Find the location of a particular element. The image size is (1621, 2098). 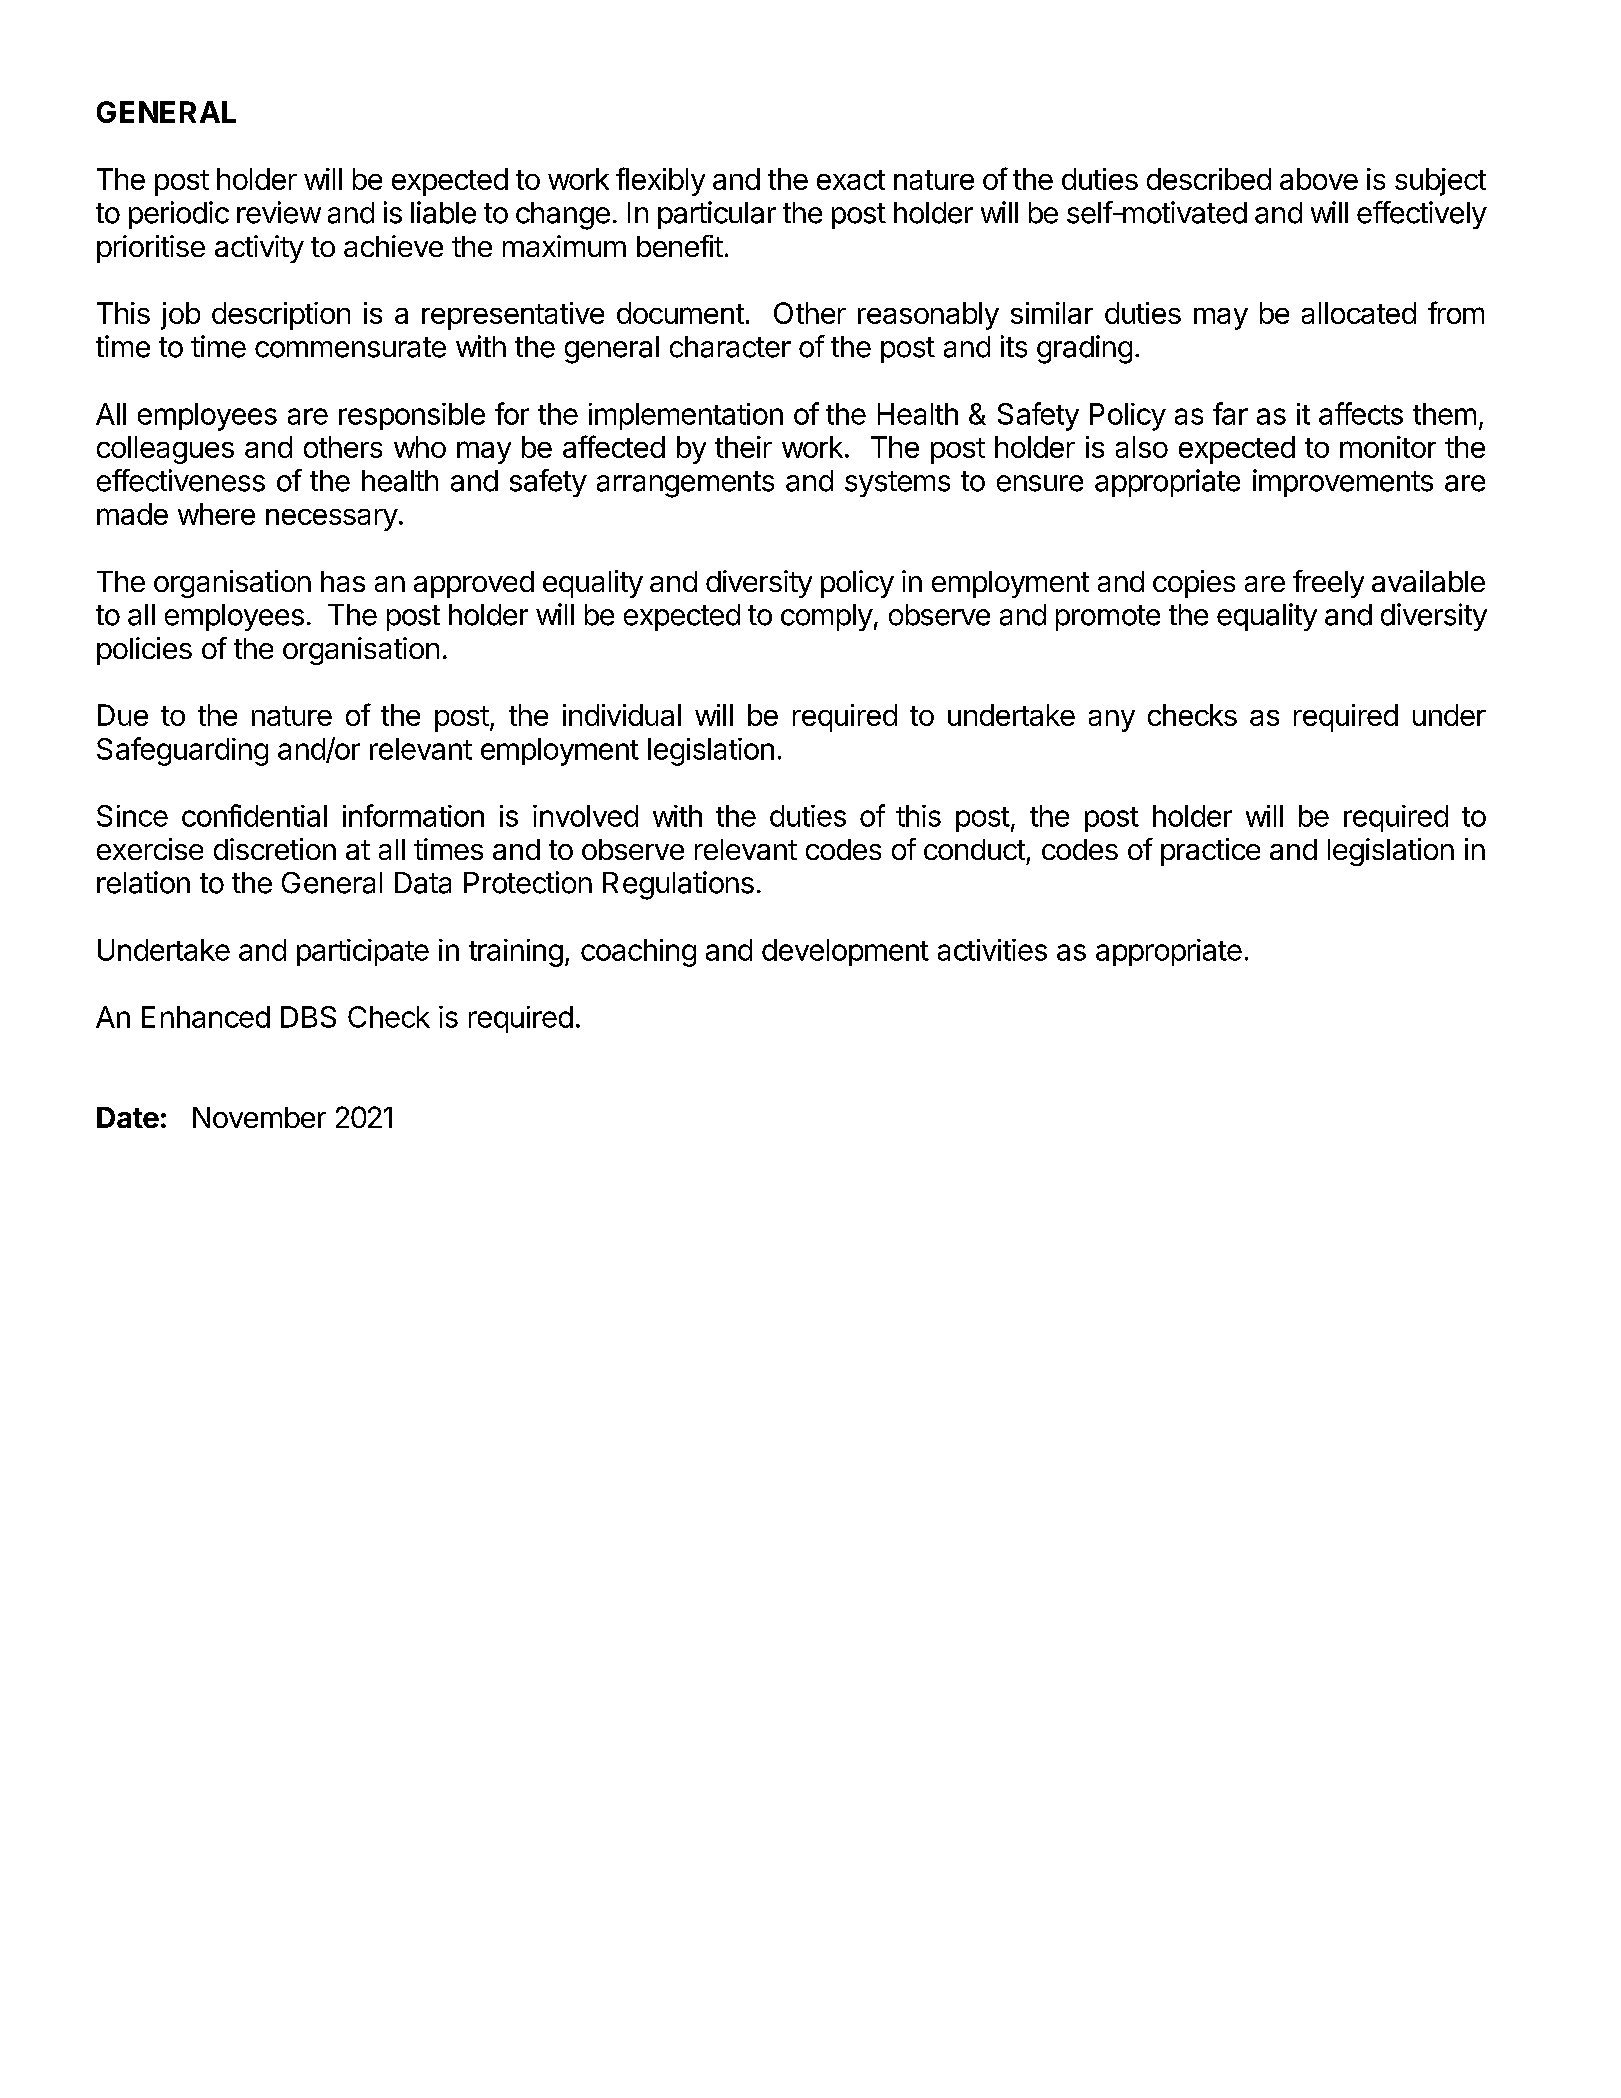

freely is located at coordinates (1328, 584).
